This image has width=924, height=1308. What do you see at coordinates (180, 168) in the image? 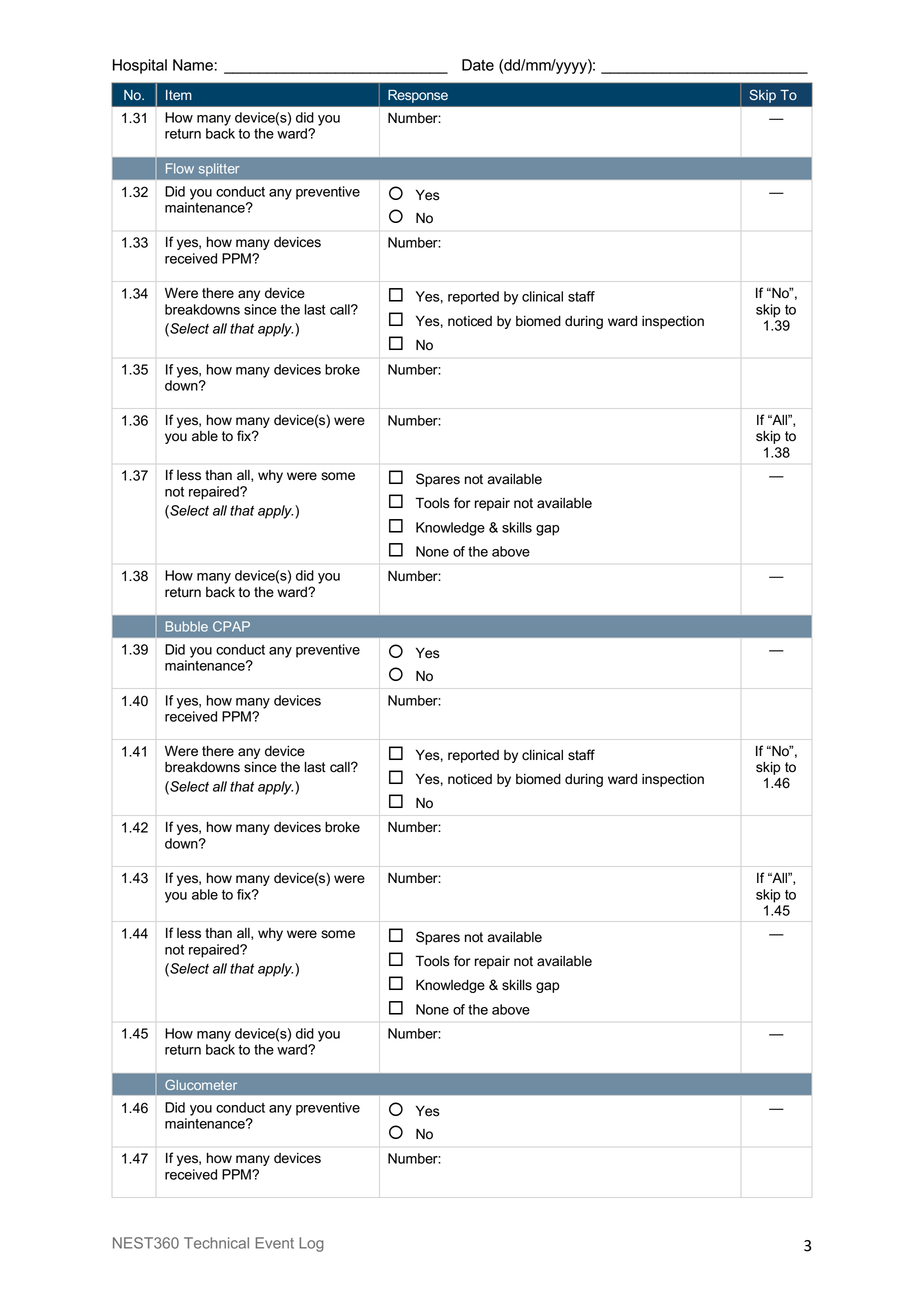
I see `Flow` at bounding box center [180, 168].
